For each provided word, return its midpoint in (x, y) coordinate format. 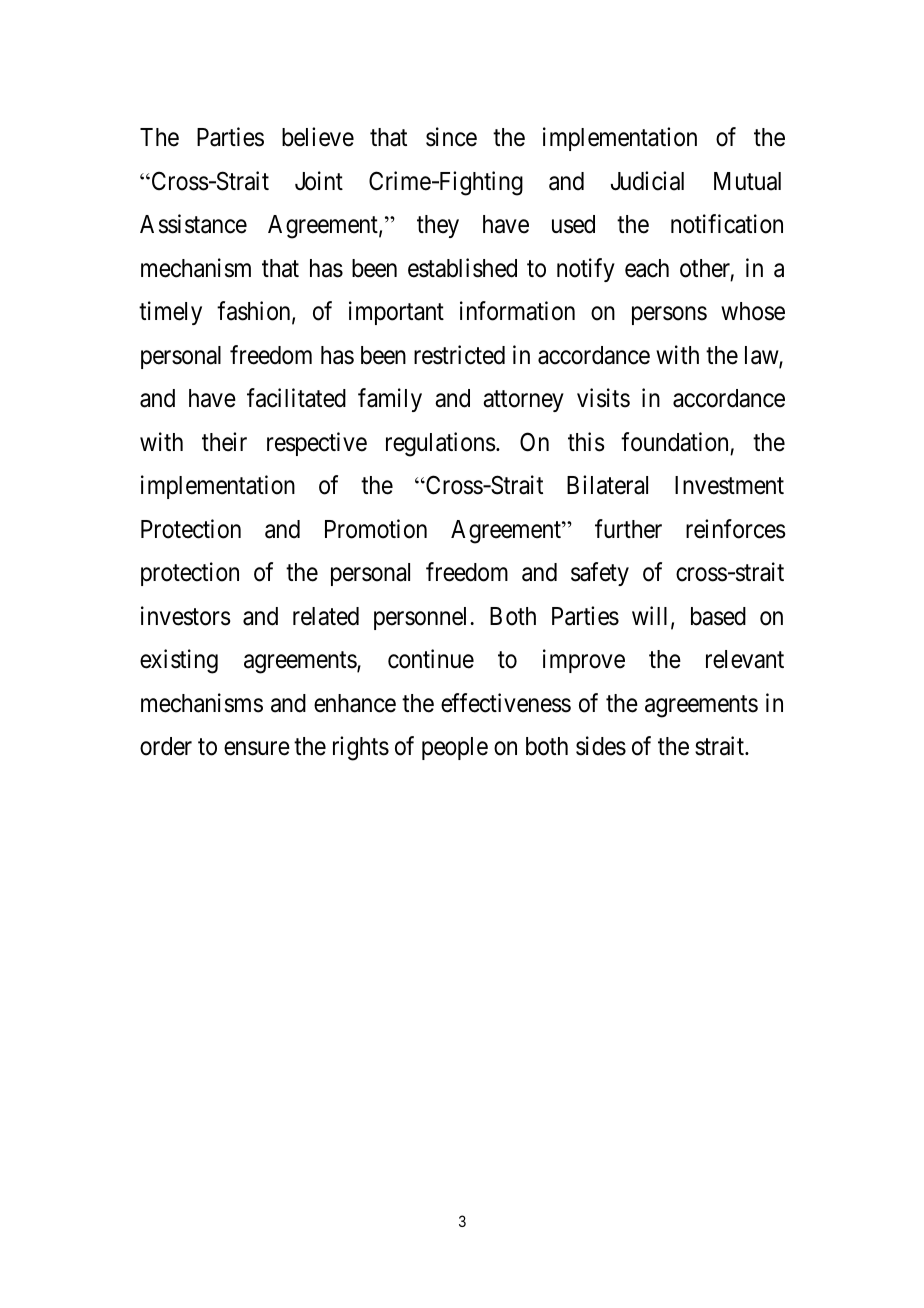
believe (318, 137)
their (224, 442)
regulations (441, 444)
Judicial (647, 181)
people (455, 748)
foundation (674, 442)
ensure (257, 749)
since (451, 137)
